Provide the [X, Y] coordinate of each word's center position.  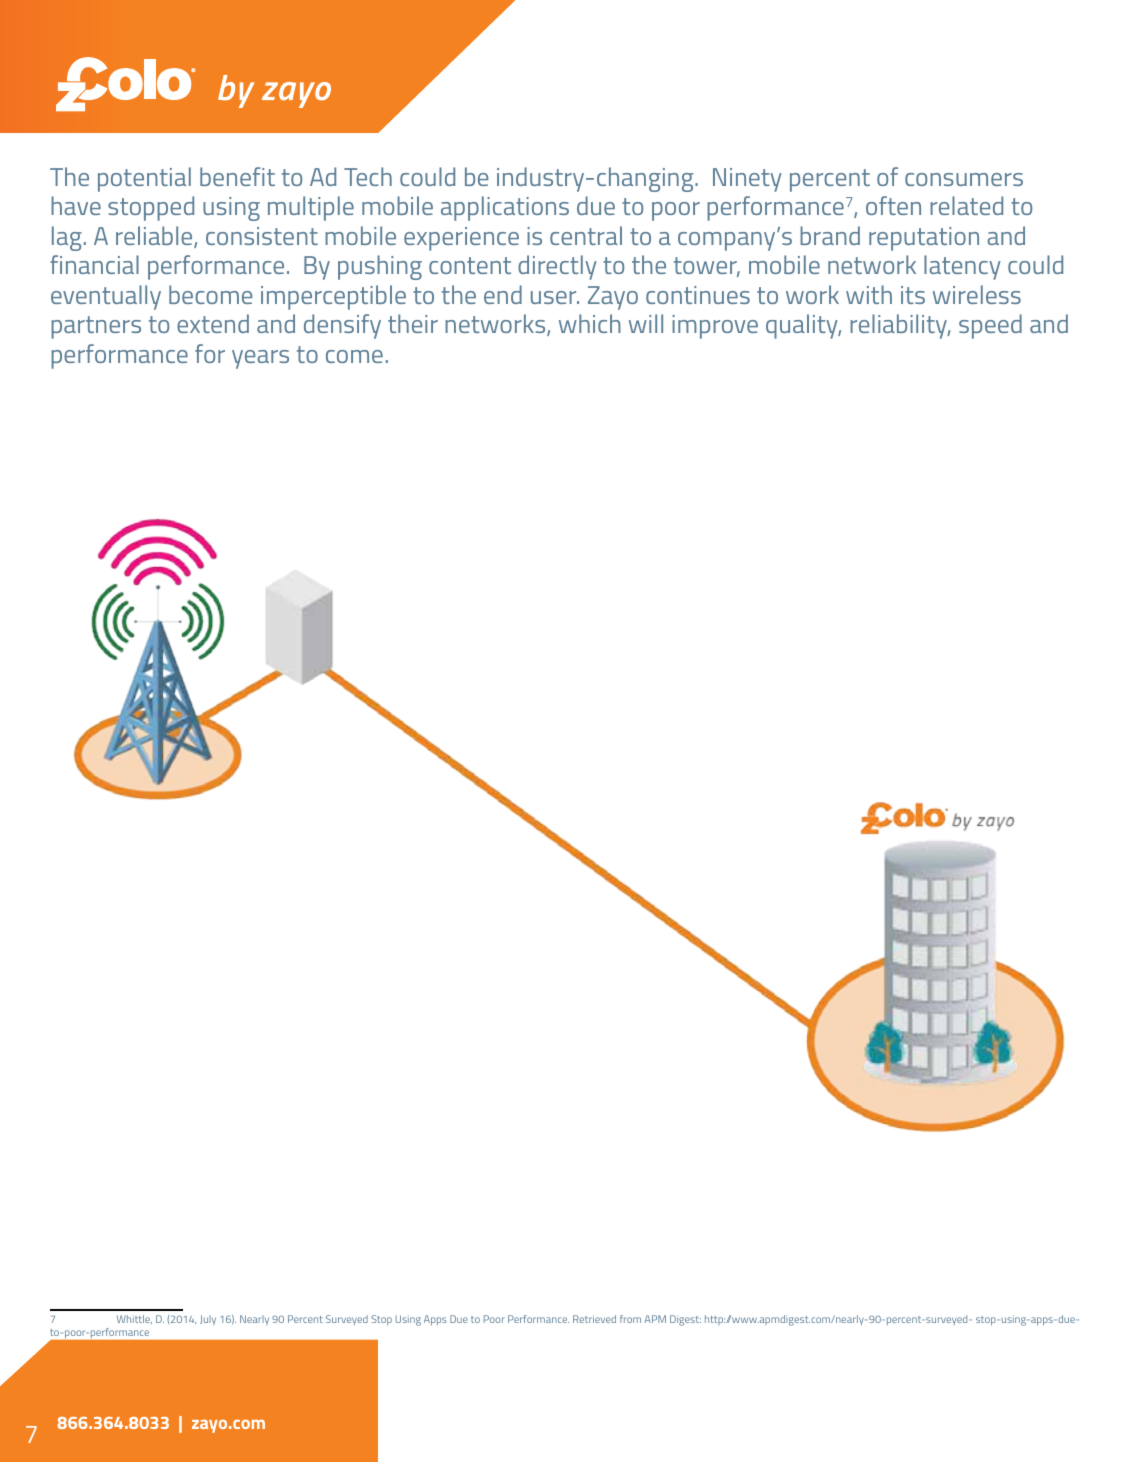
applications [505, 208]
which [590, 323]
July [208, 1320]
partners [96, 327]
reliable [155, 237]
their [413, 323]
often [893, 205]
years [260, 359]
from [630, 1319]
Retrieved [594, 1319]
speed [990, 326]
